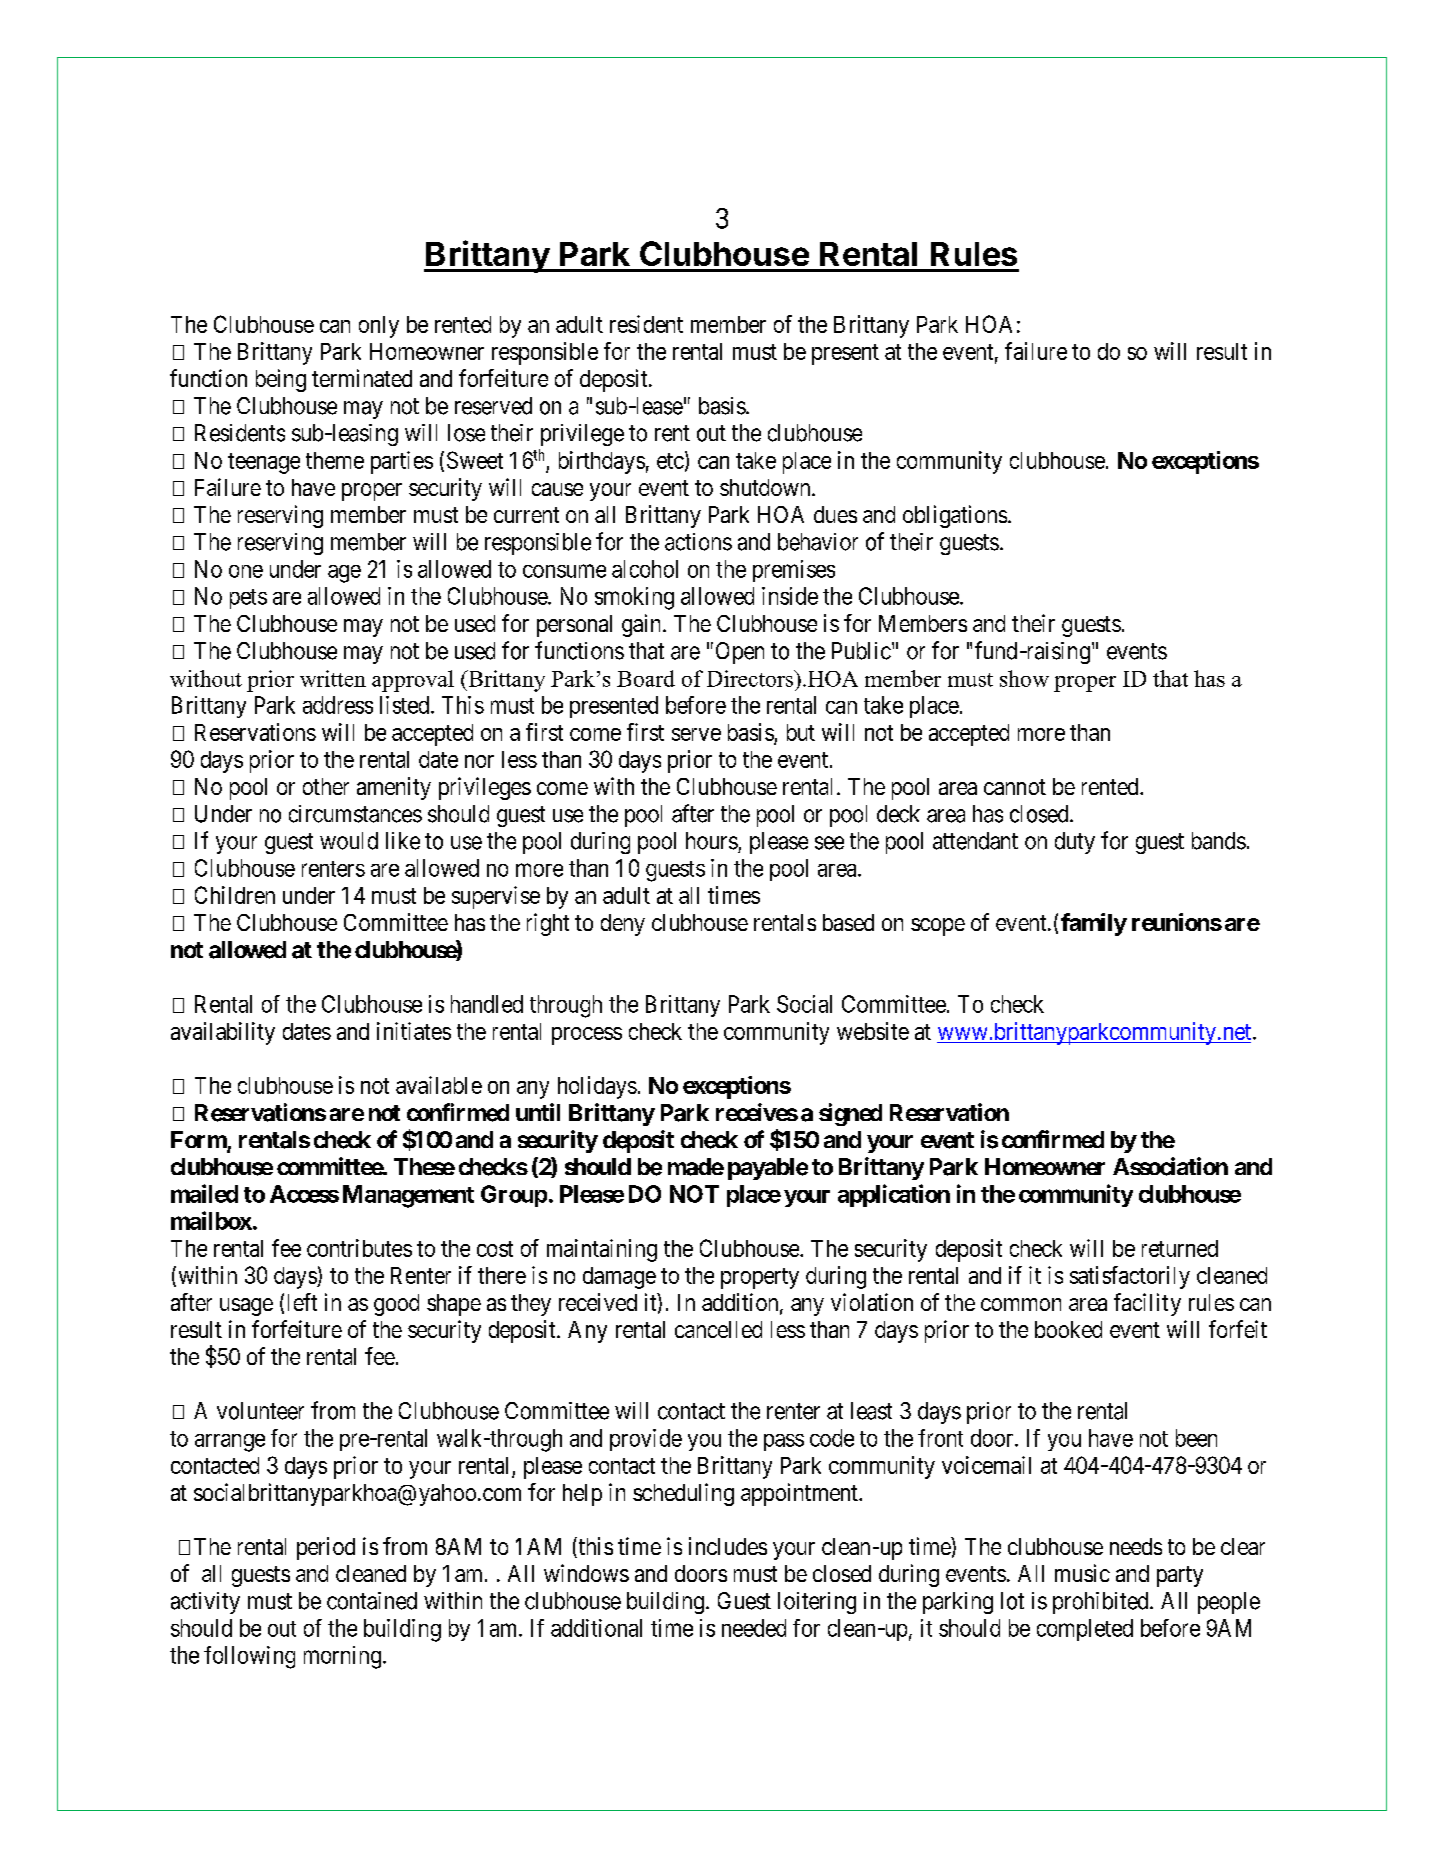  I want to click on prohibited, so click(1102, 1603).
